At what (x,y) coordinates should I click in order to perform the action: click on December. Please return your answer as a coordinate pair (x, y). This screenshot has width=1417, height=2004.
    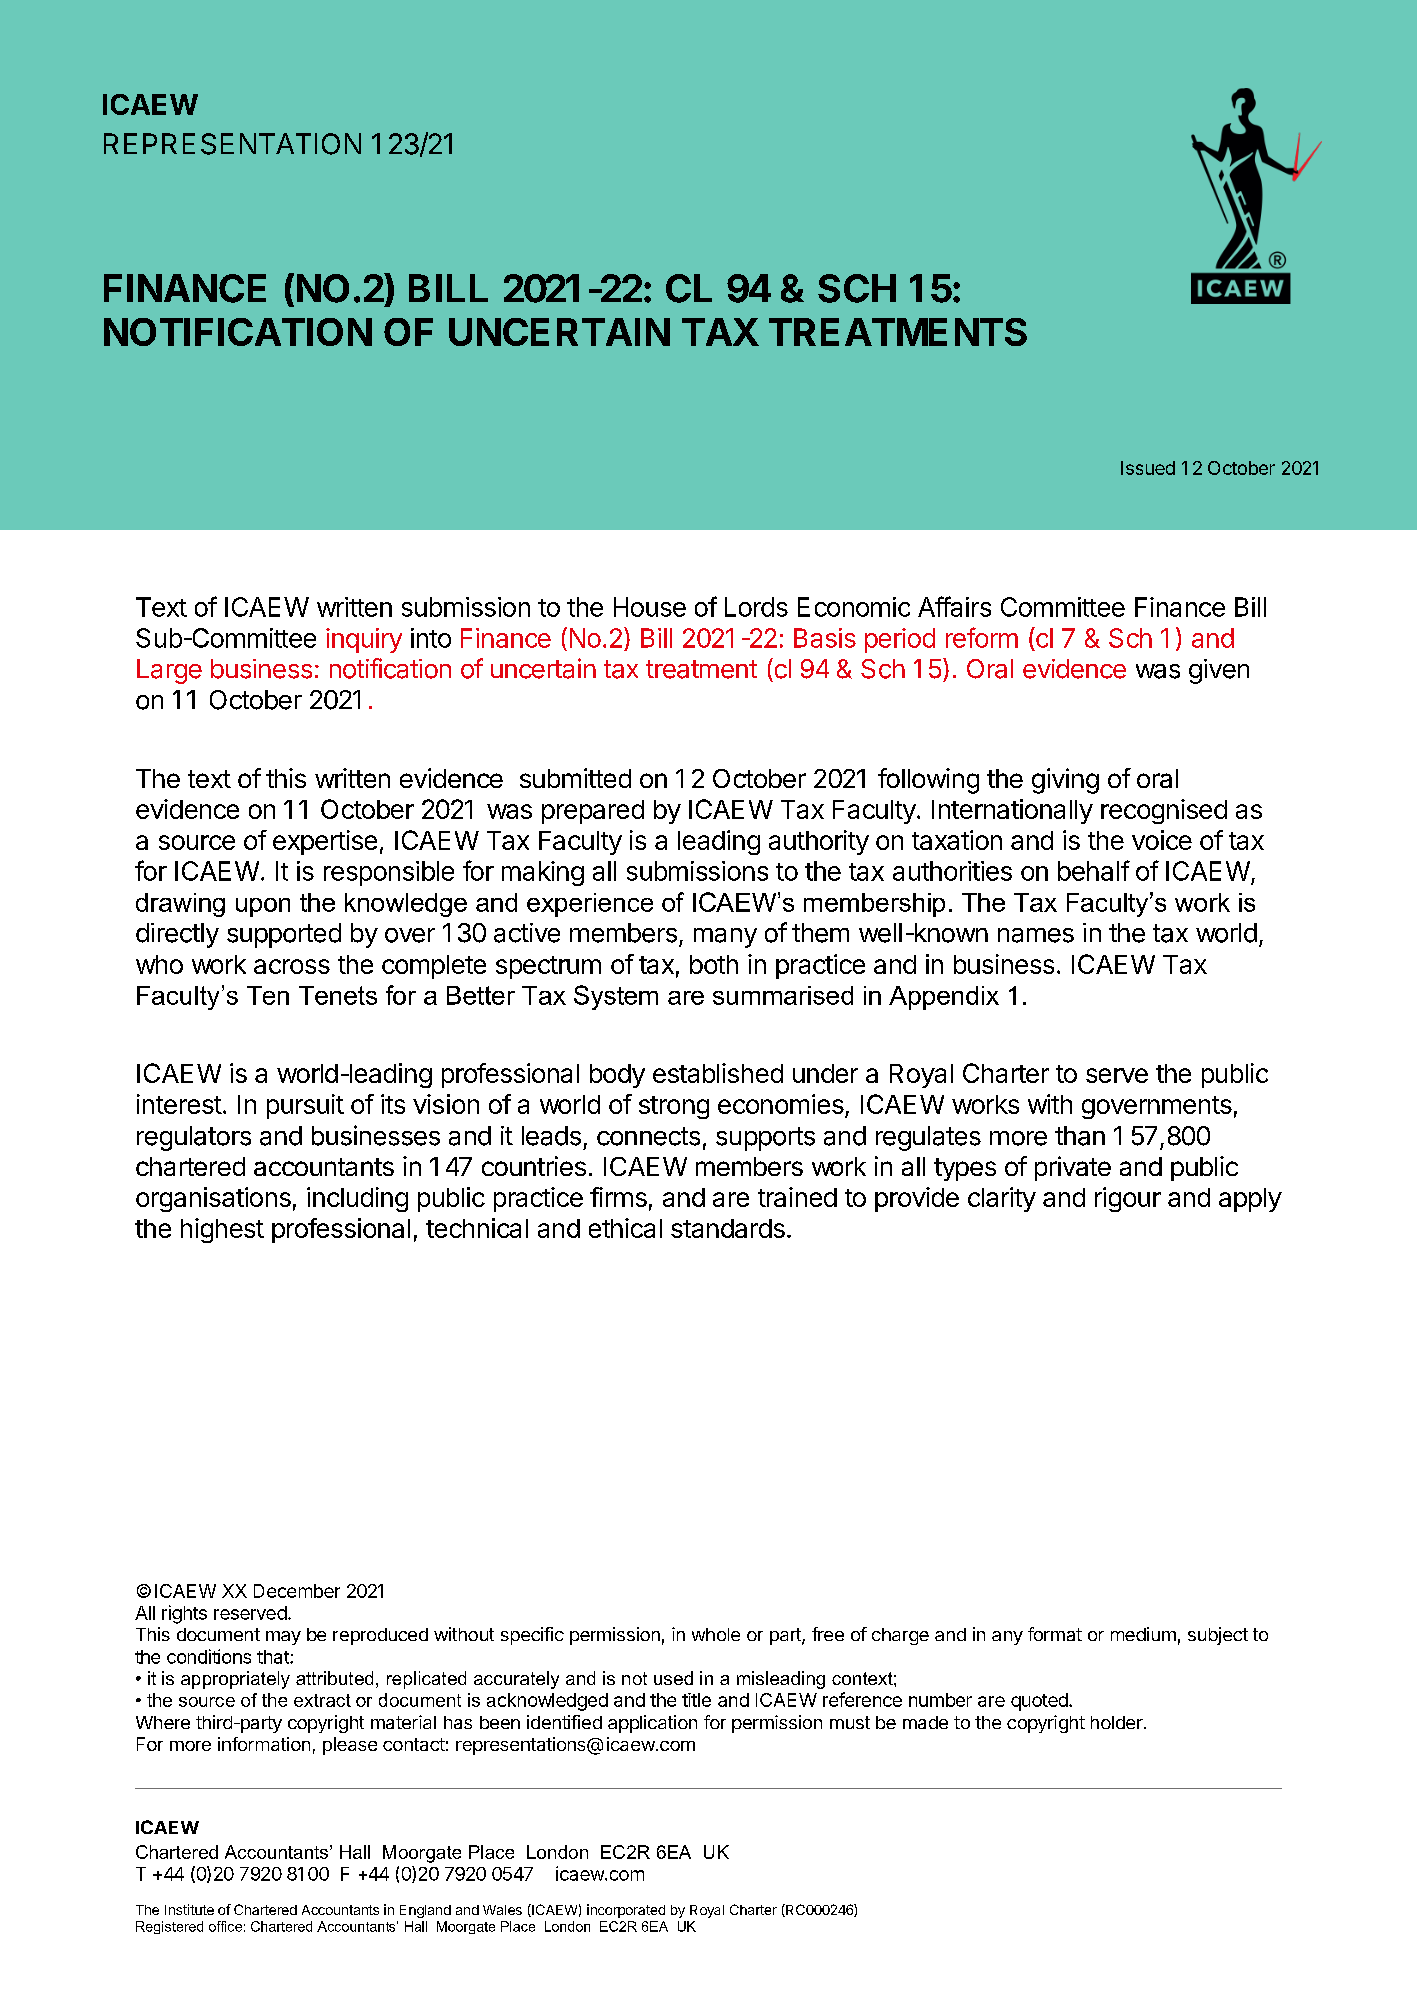
    Looking at the image, I should click on (297, 1591).
